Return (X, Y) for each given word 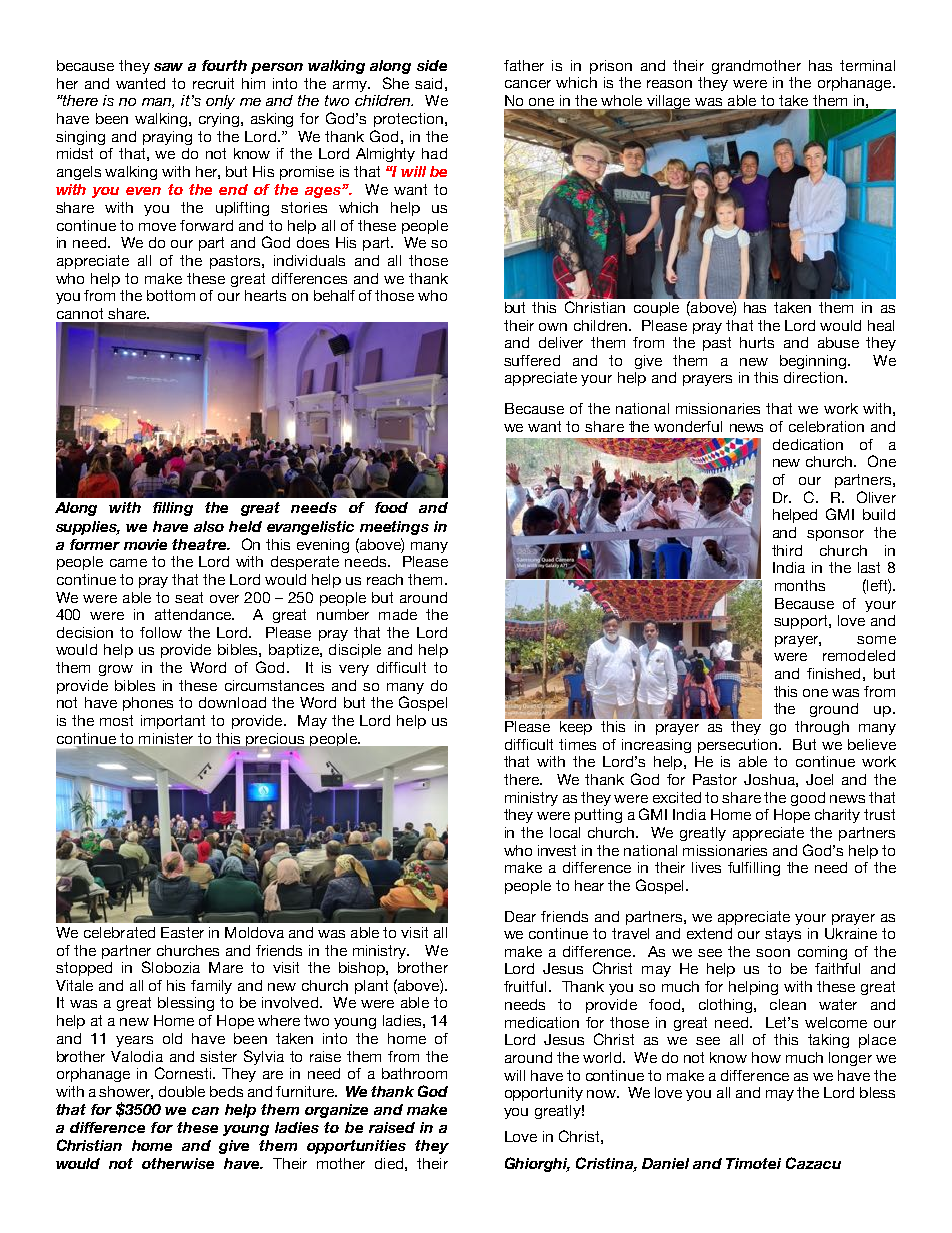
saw (168, 67)
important (173, 722)
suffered (532, 360)
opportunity (544, 1094)
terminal (867, 65)
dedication (808, 444)
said (428, 83)
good (808, 799)
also (209, 526)
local (565, 832)
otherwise (178, 1163)
